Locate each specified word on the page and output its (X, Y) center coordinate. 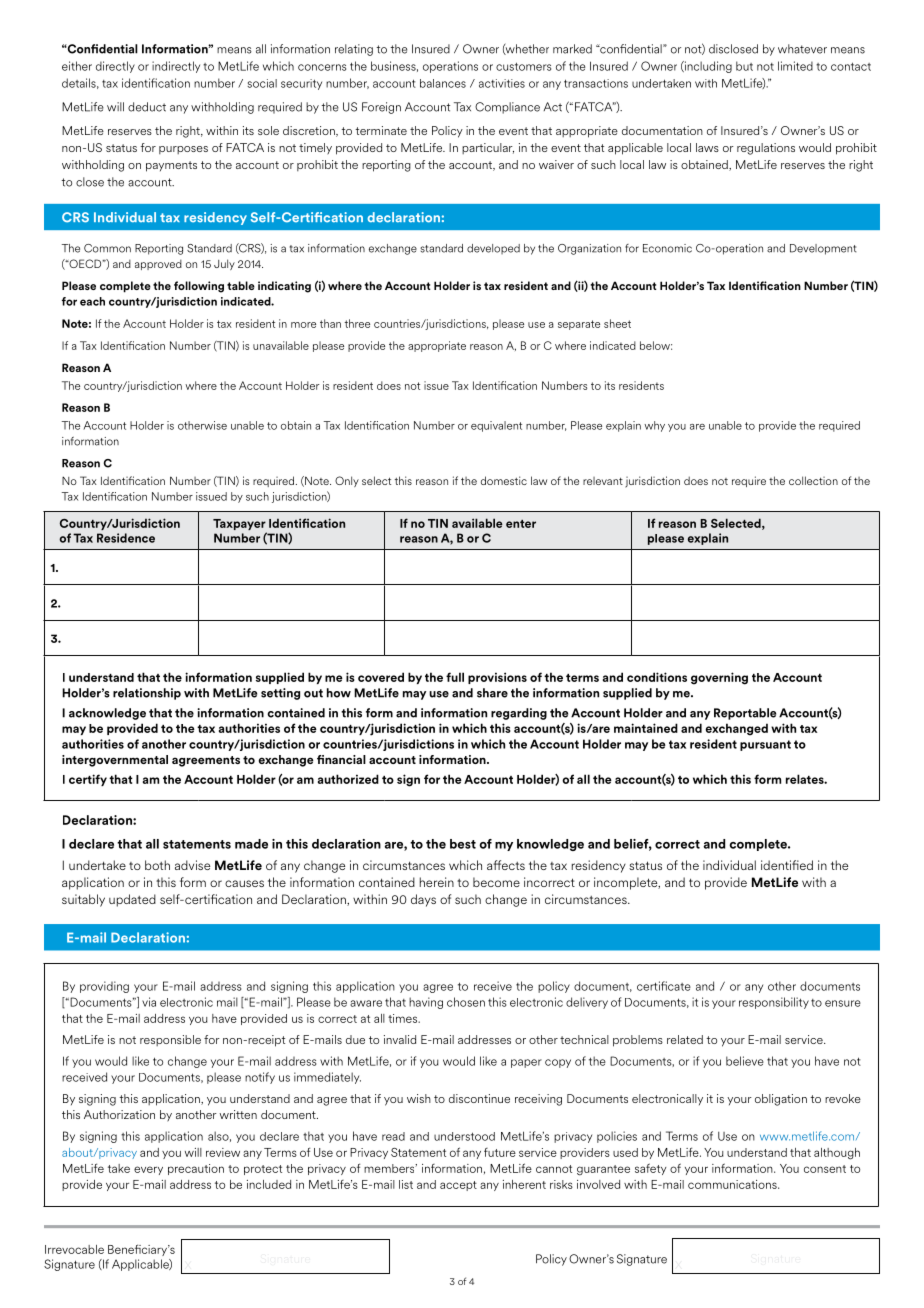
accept (458, 1186)
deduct (147, 107)
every (148, 1170)
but (744, 66)
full (455, 677)
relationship (147, 694)
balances (443, 83)
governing (719, 678)
